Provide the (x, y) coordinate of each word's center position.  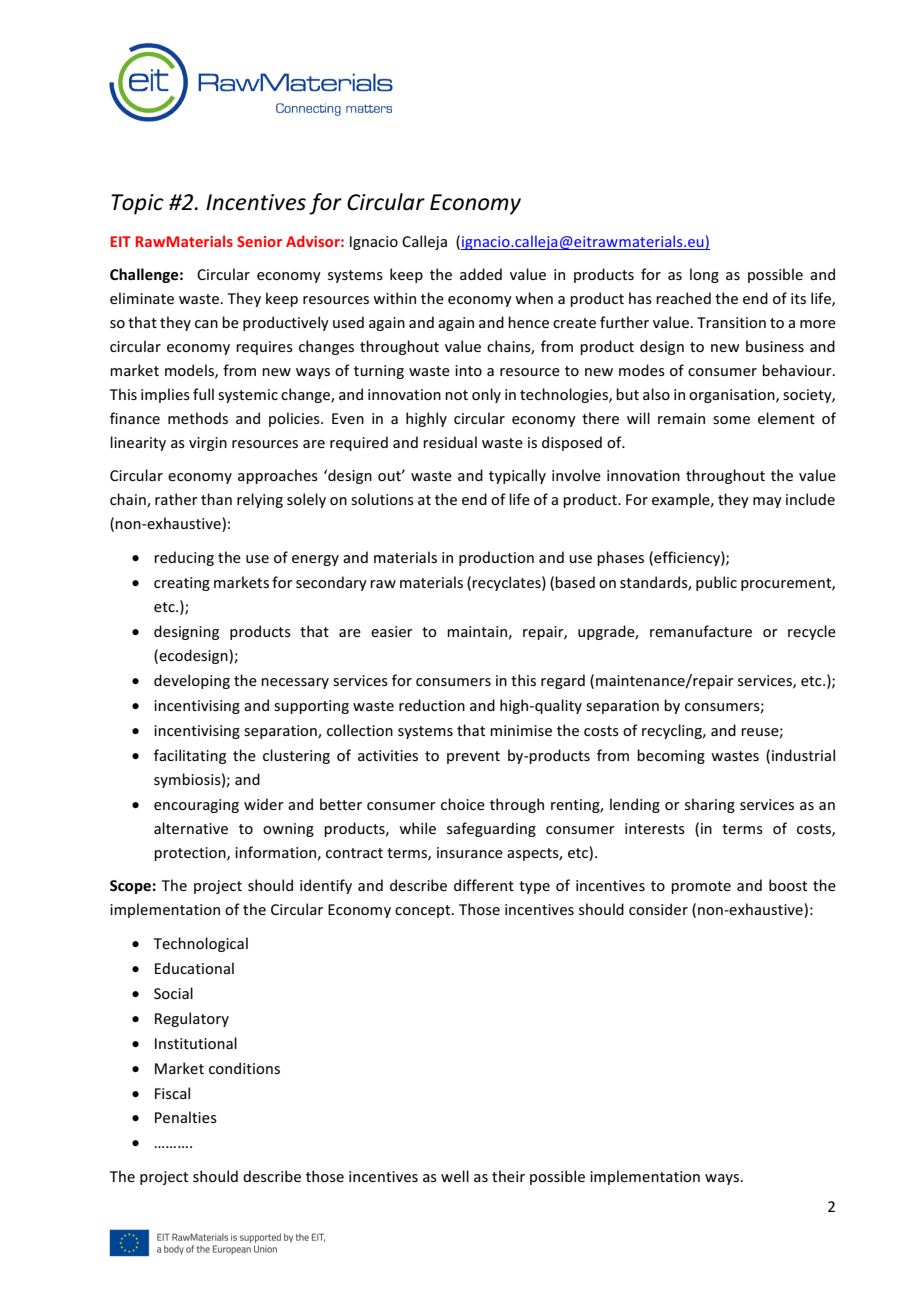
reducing (184, 558)
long (704, 275)
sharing (710, 805)
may (767, 502)
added (481, 274)
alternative (191, 828)
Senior (259, 241)
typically (517, 476)
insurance (470, 852)
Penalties (186, 1117)
